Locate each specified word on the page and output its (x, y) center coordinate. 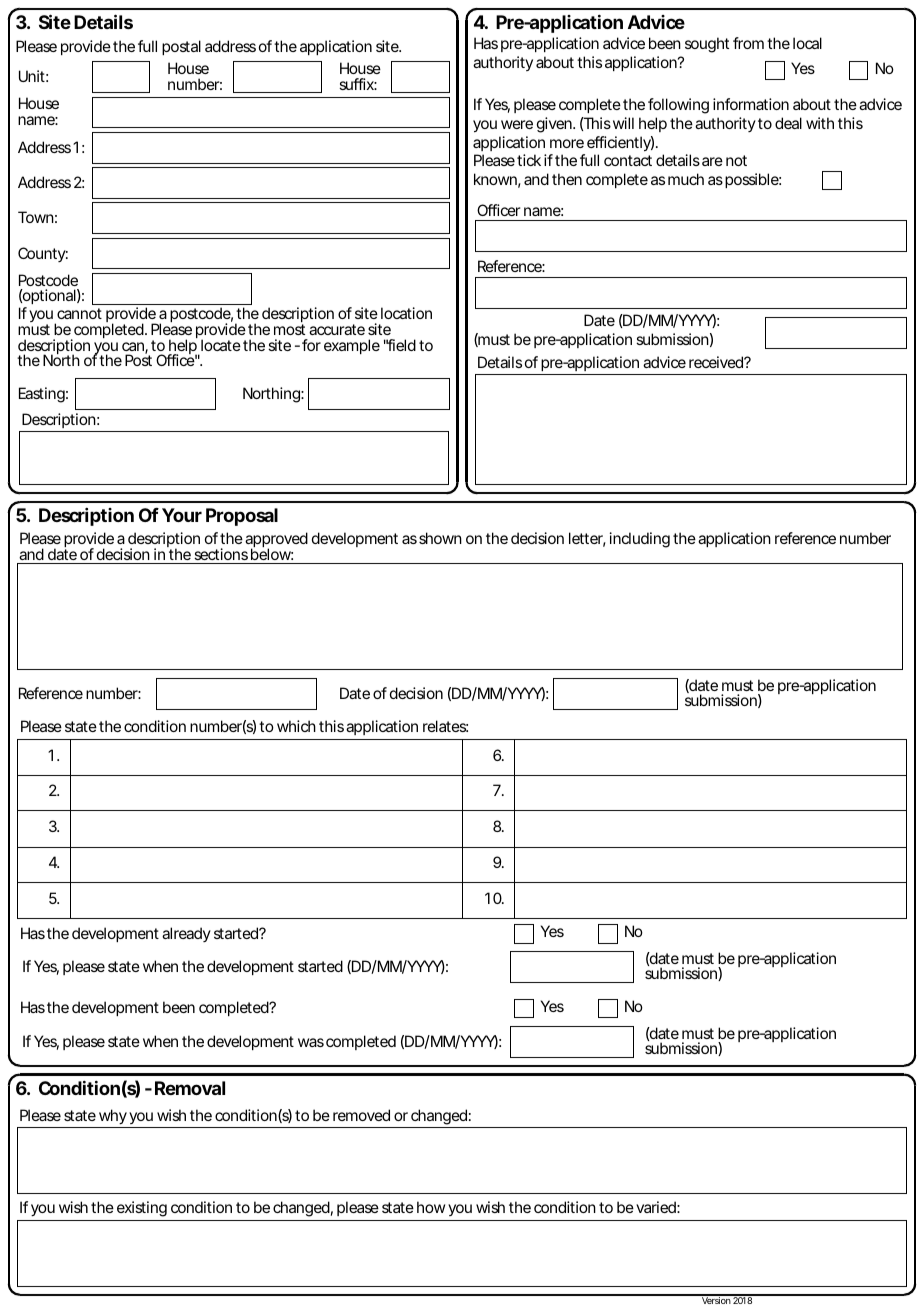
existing (142, 1209)
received (716, 362)
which (296, 726)
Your (182, 515)
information (751, 104)
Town (36, 217)
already (186, 934)
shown (440, 538)
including (640, 540)
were (517, 124)
